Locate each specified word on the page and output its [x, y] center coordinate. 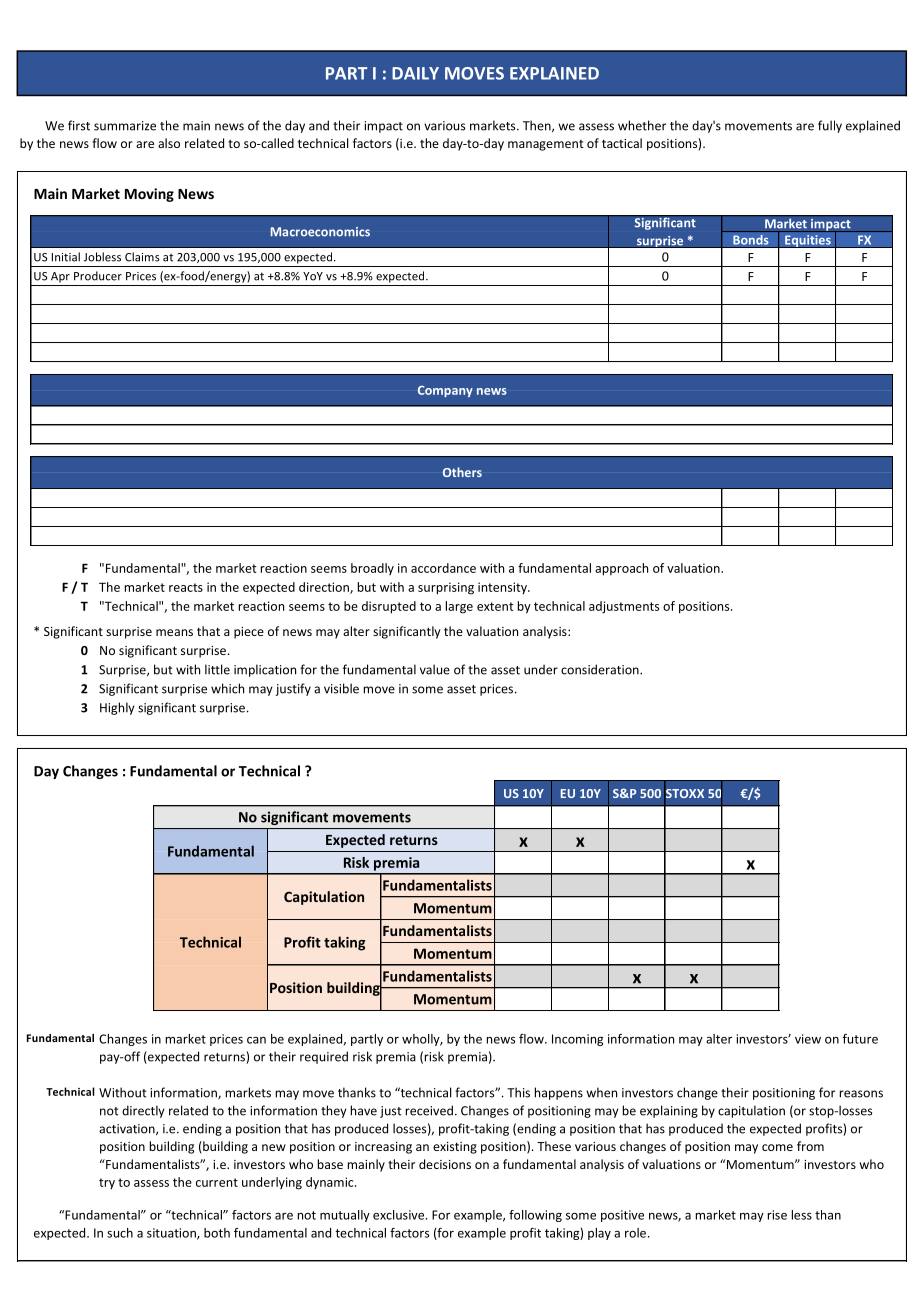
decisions [445, 1164]
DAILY [415, 73]
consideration [601, 669]
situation [172, 1234]
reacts [186, 587]
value [435, 669]
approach [621, 569]
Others [462, 472]
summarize [125, 126]
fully [830, 126]
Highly [117, 708]
